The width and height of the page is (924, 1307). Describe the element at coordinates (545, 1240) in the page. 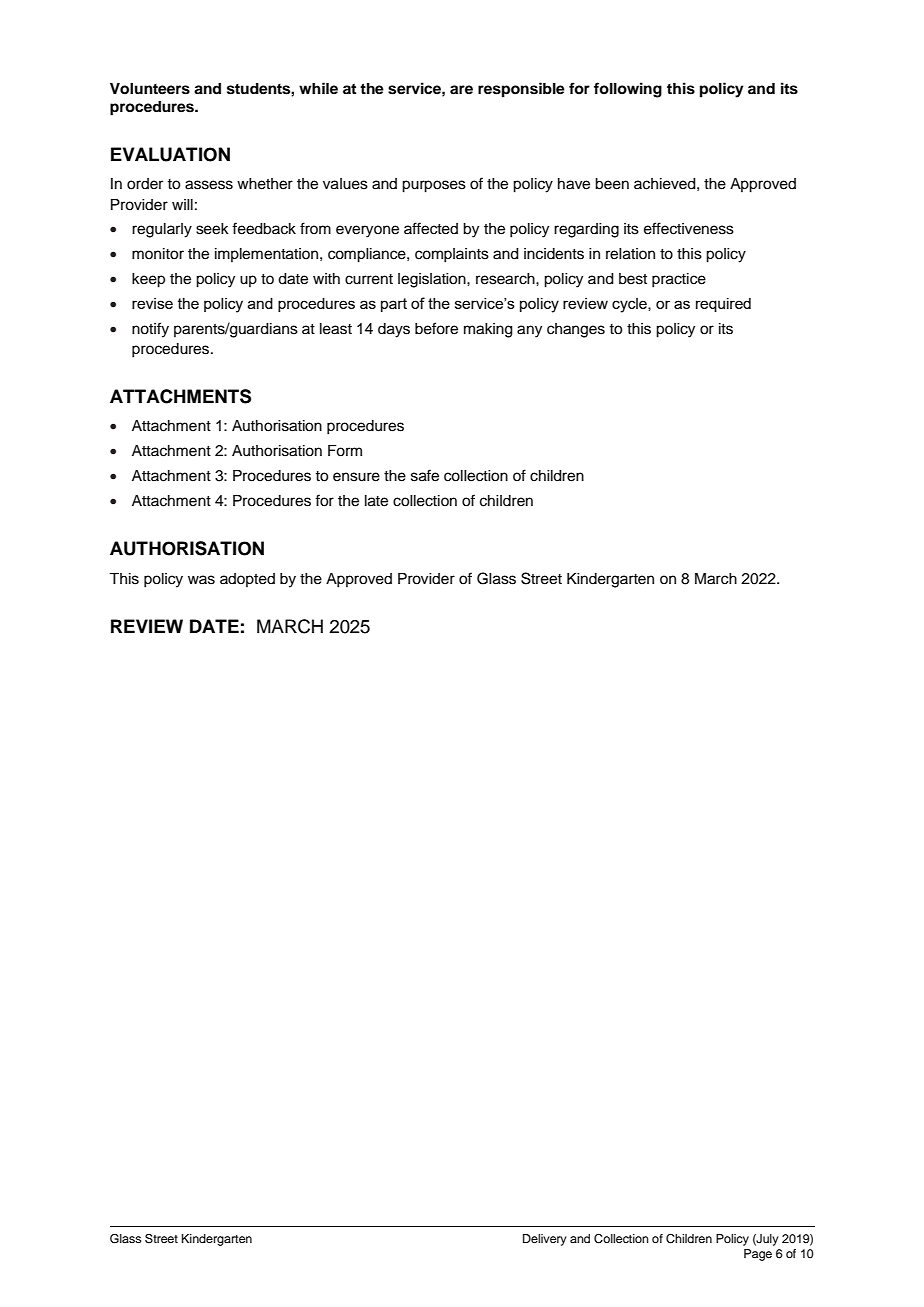

I see `Delivery` at that location.
